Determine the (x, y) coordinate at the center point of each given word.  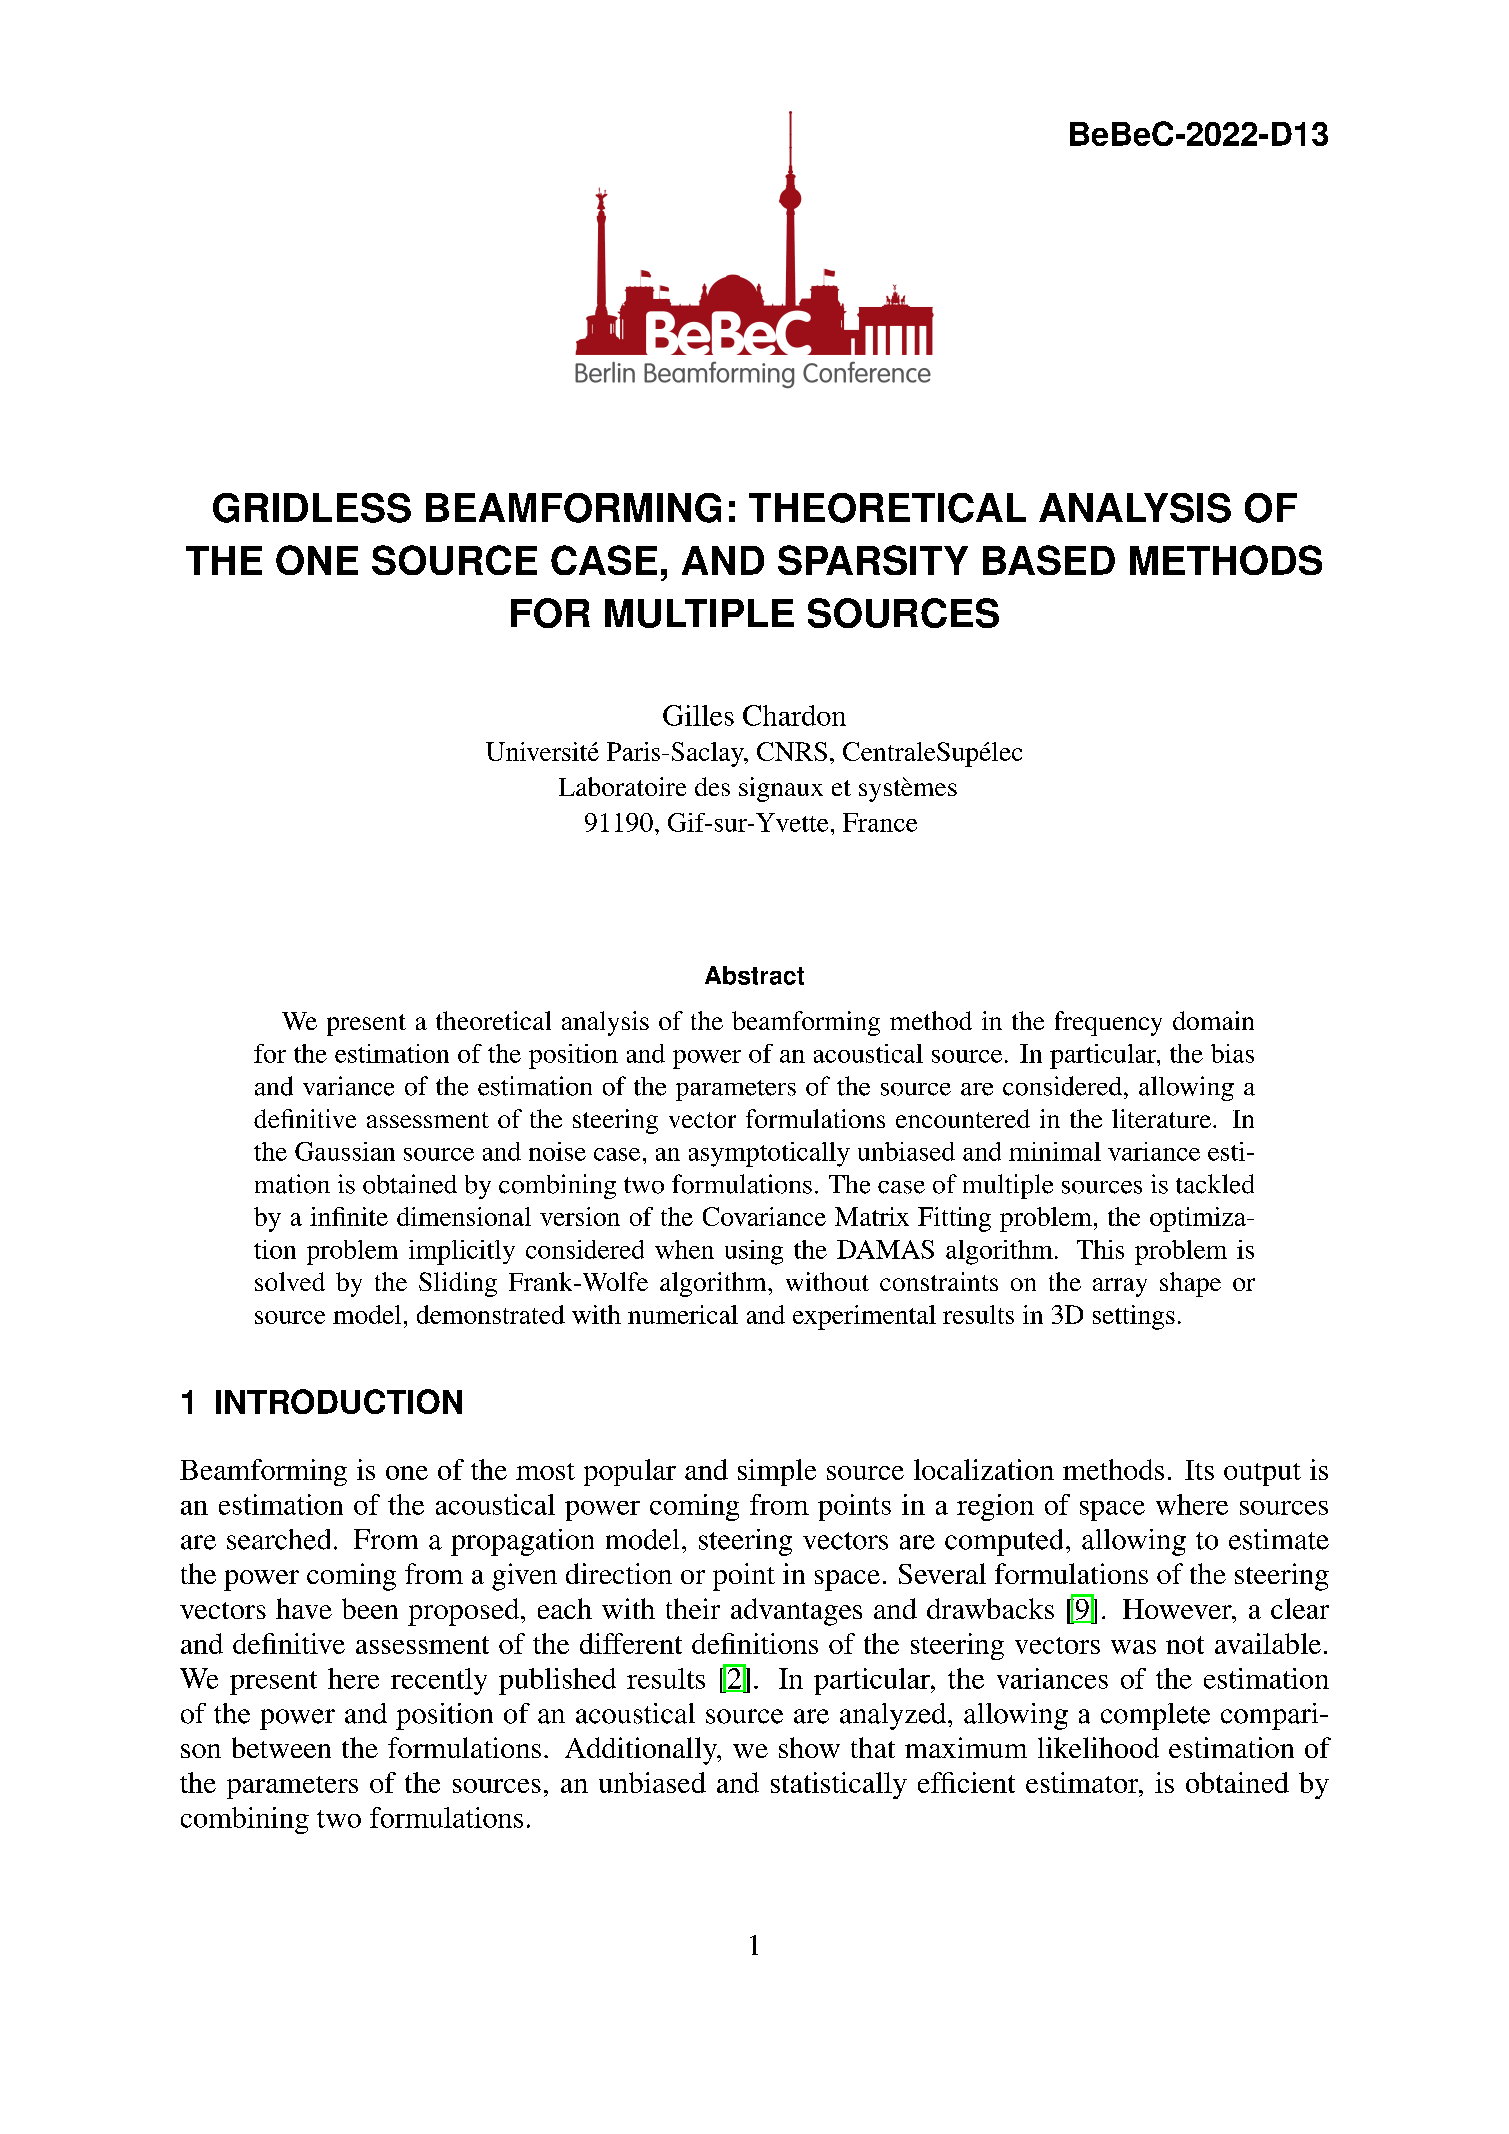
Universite (542, 751)
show (809, 1747)
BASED (1049, 560)
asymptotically (769, 1154)
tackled (1215, 1184)
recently (439, 1681)
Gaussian (345, 1151)
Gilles (698, 715)
